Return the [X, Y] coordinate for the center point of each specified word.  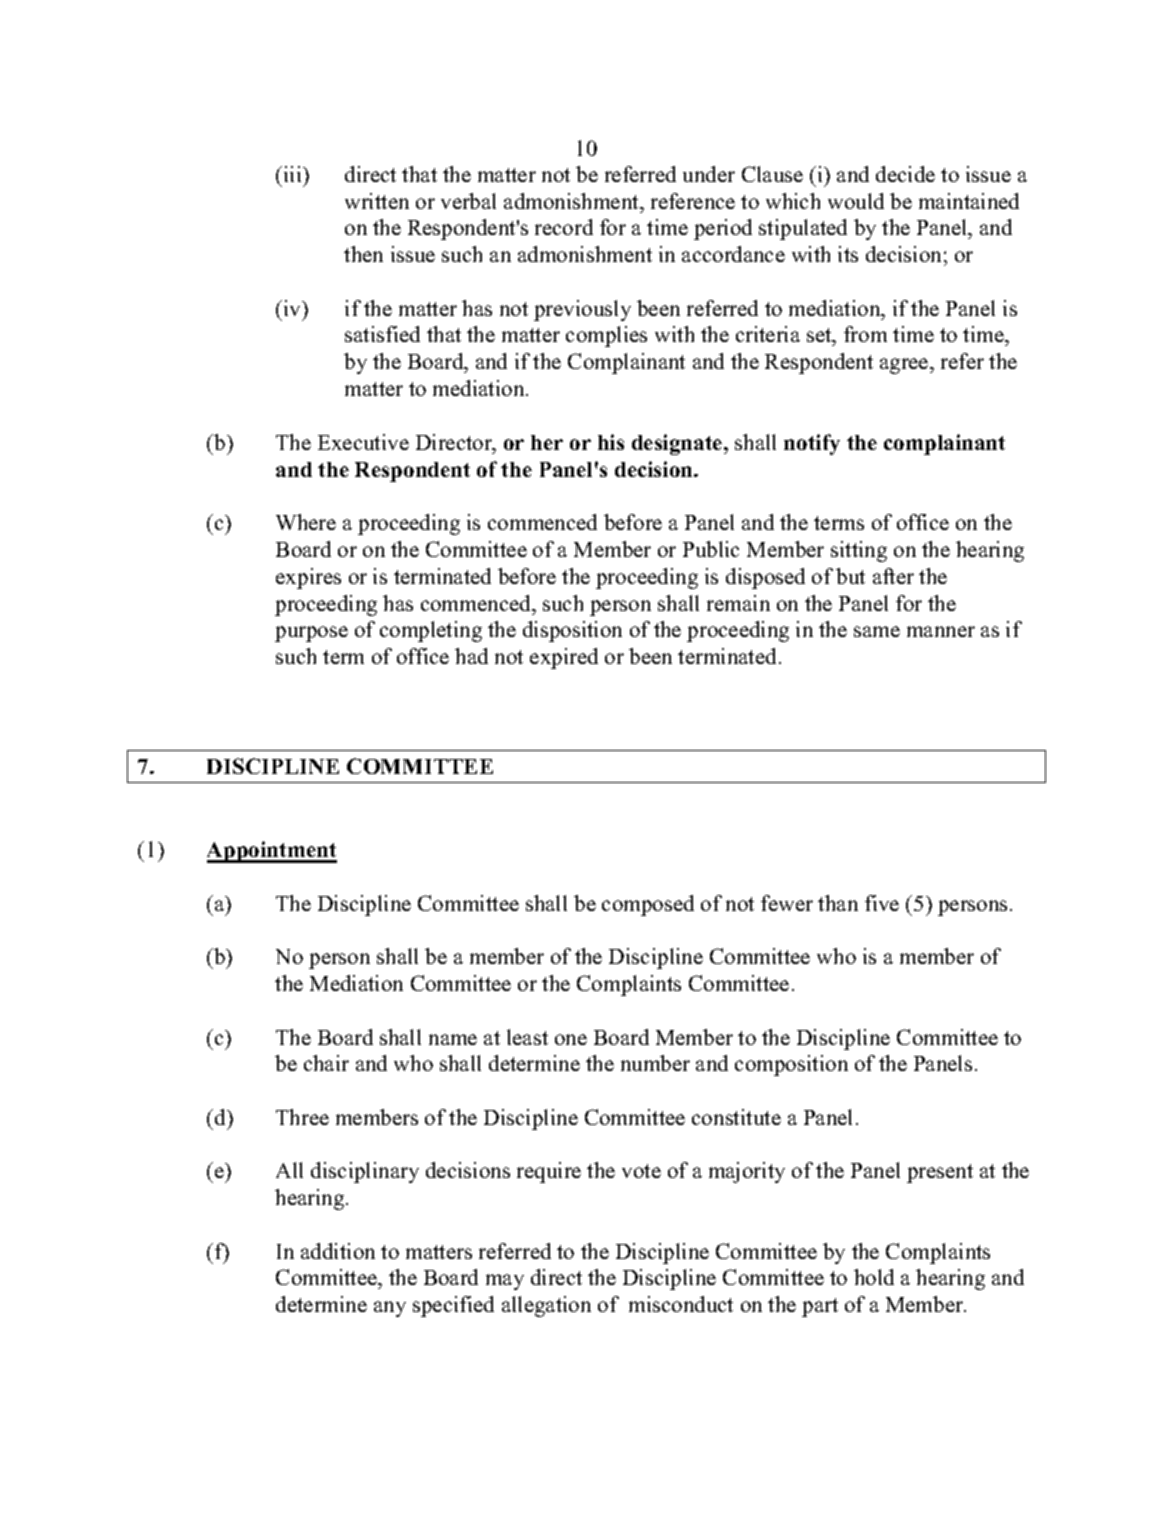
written [377, 201]
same [877, 631]
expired [564, 658]
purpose [311, 634]
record [564, 227]
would [856, 201]
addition [338, 1251]
